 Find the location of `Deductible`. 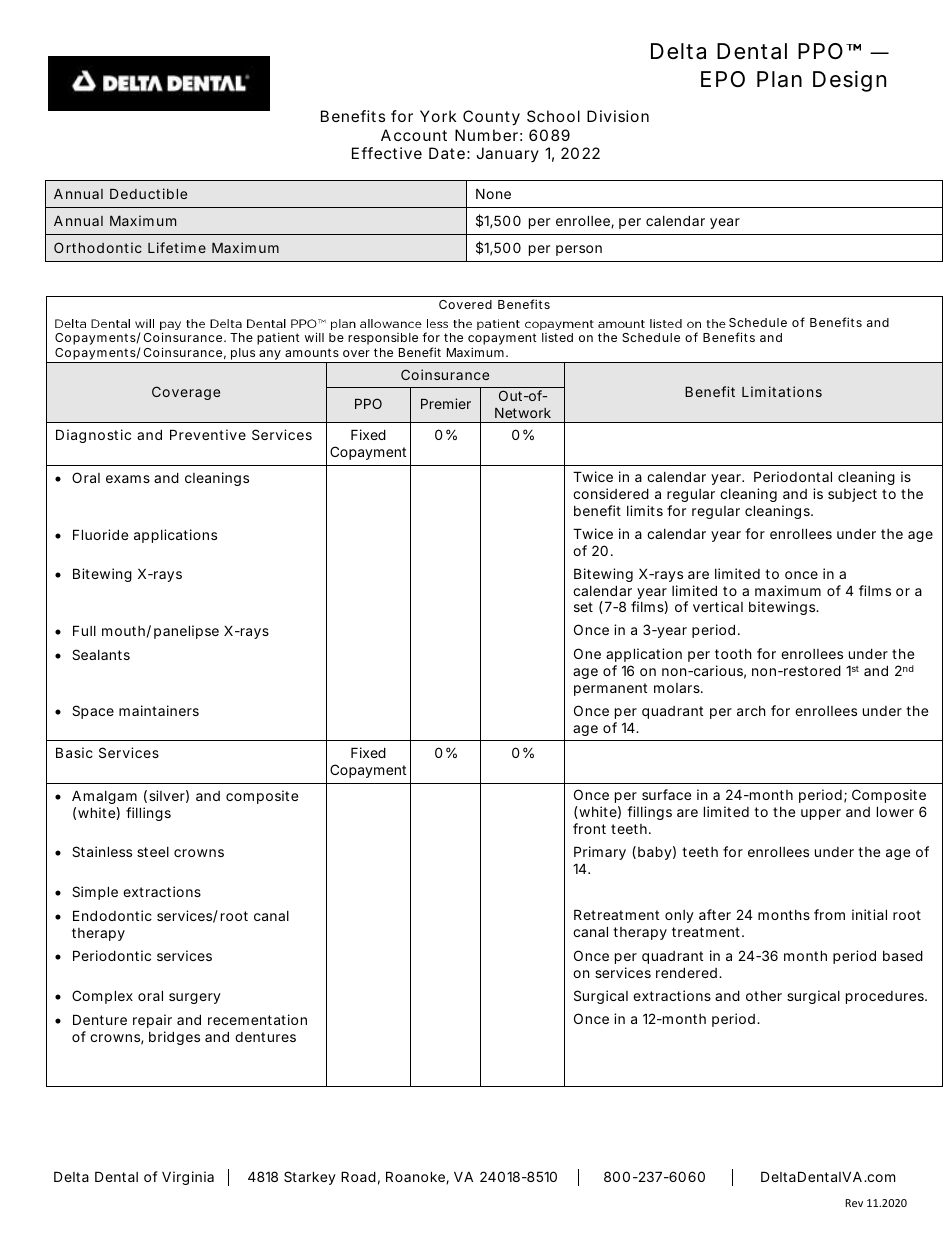

Deductible is located at coordinates (148, 193).
